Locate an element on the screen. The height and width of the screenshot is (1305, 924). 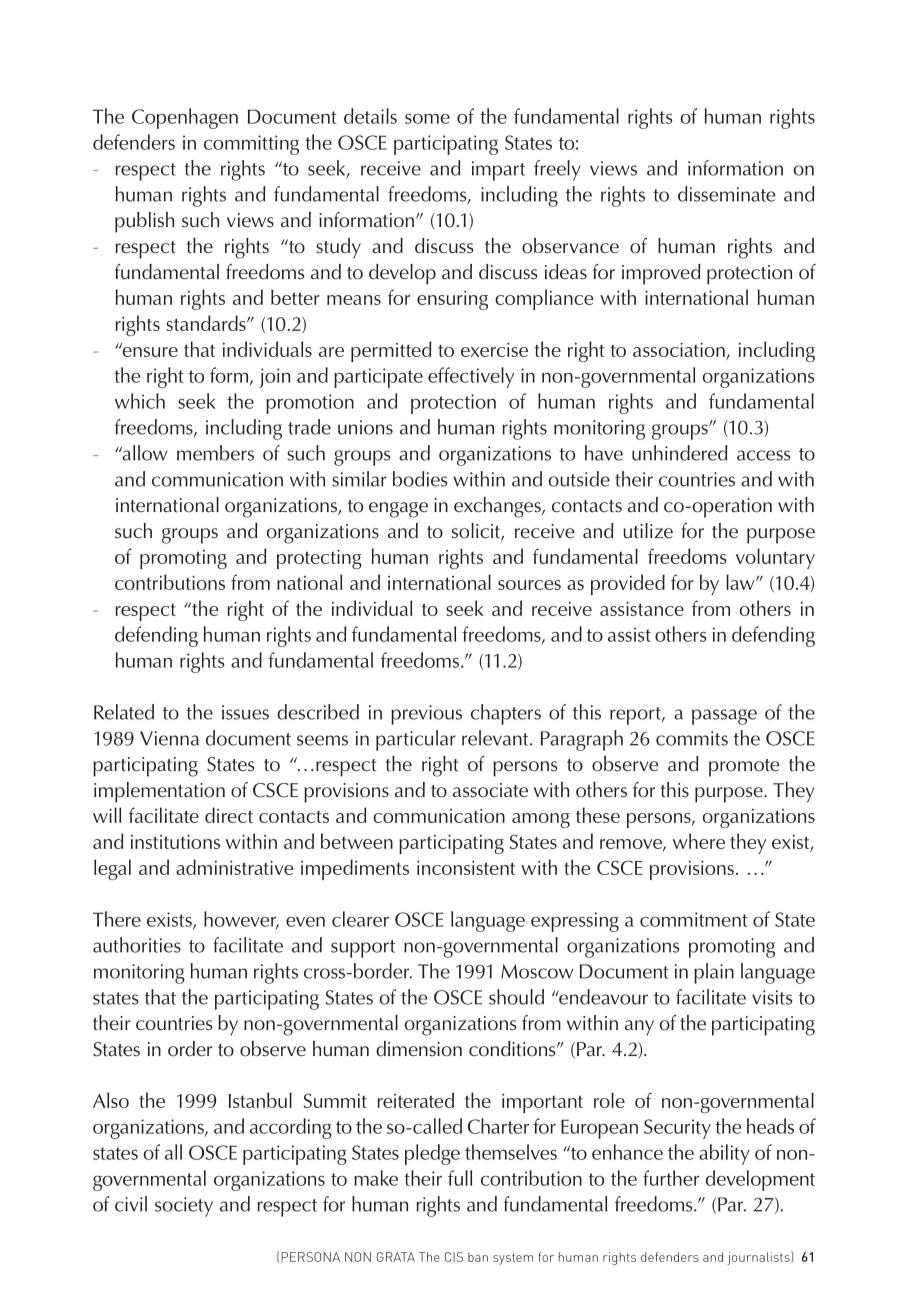
disseminate is located at coordinates (726, 194).
